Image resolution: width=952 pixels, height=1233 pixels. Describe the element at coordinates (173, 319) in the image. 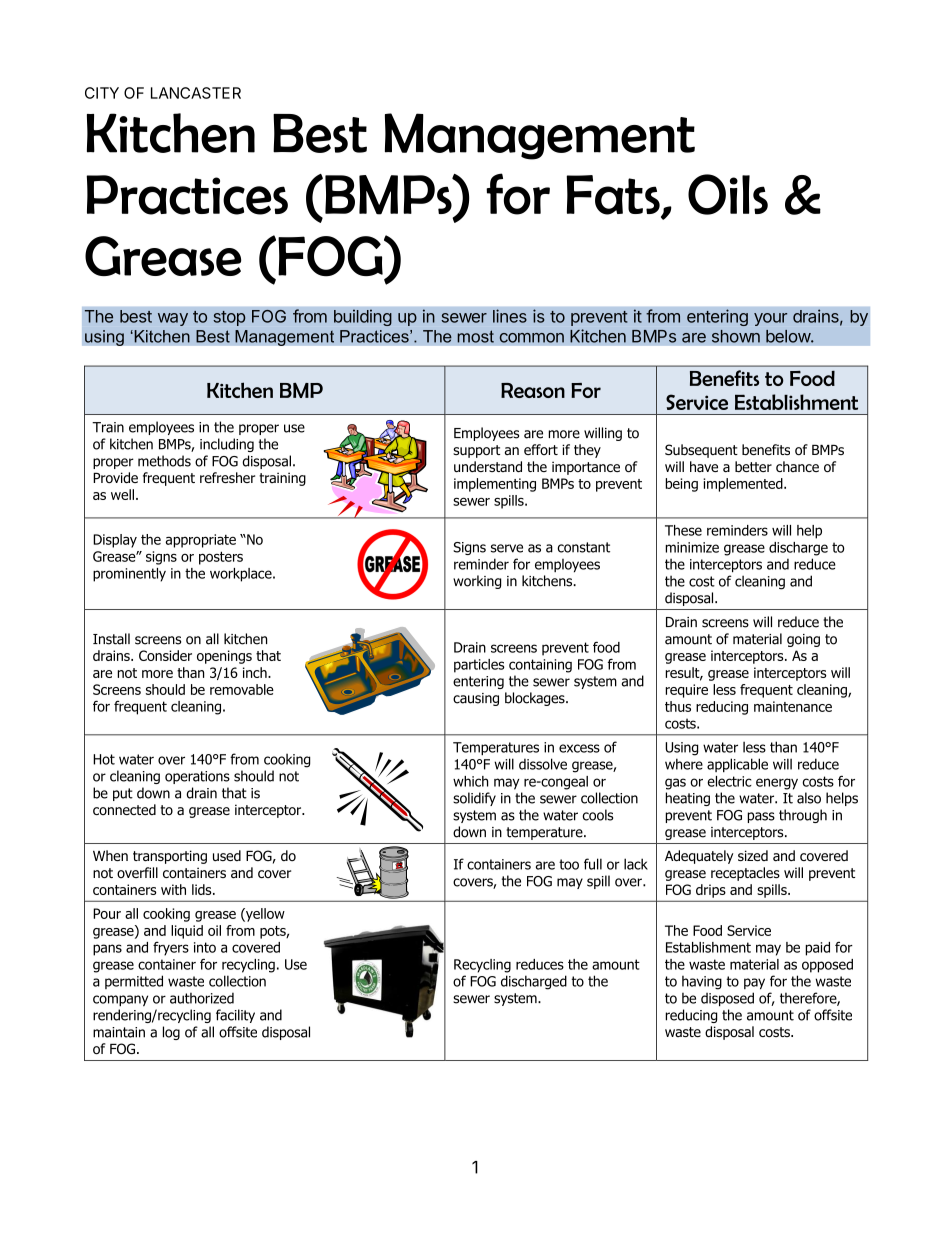

I see `way` at that location.
